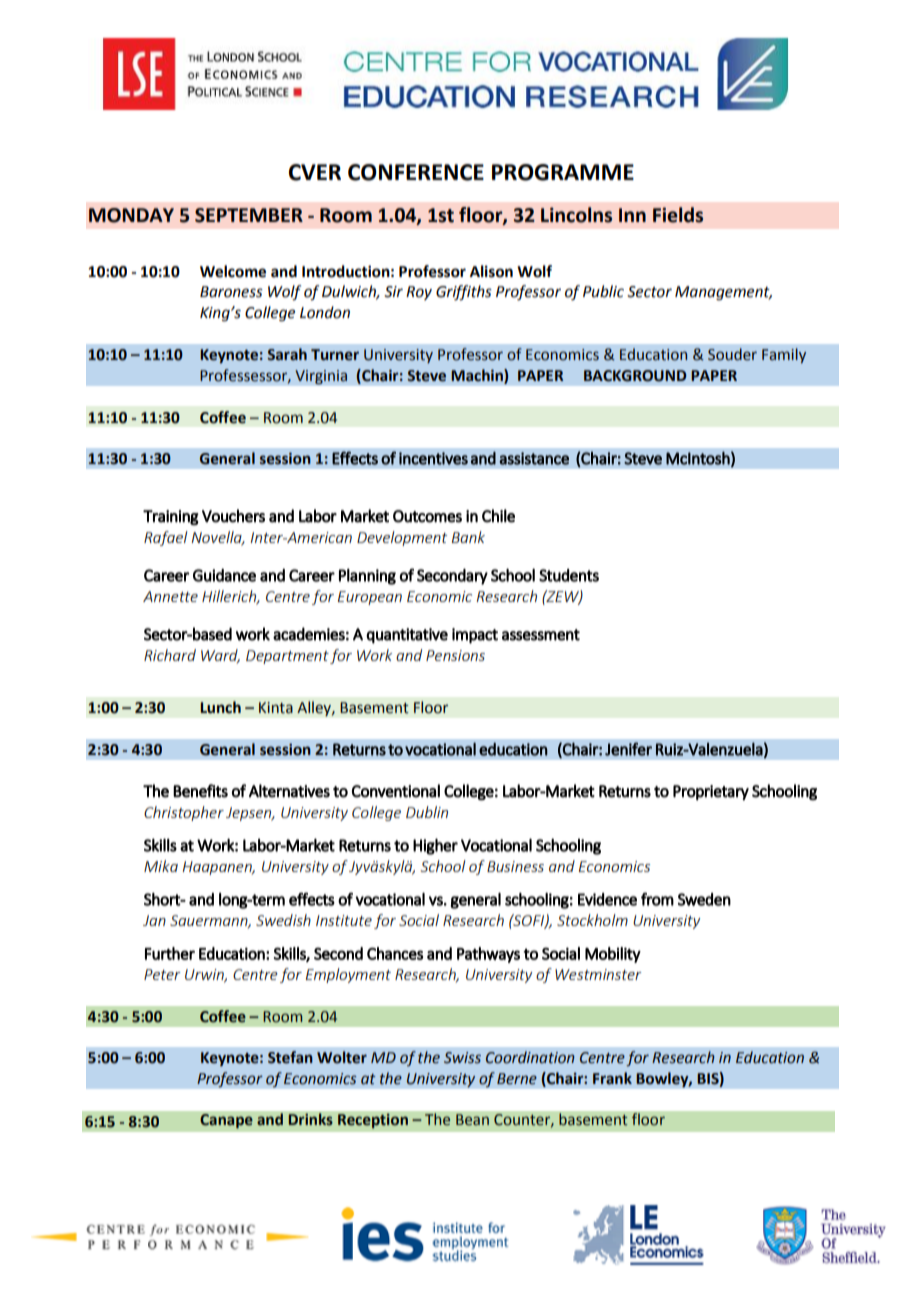 The image size is (924, 1308). I want to click on Benefits, so click(200, 791).
